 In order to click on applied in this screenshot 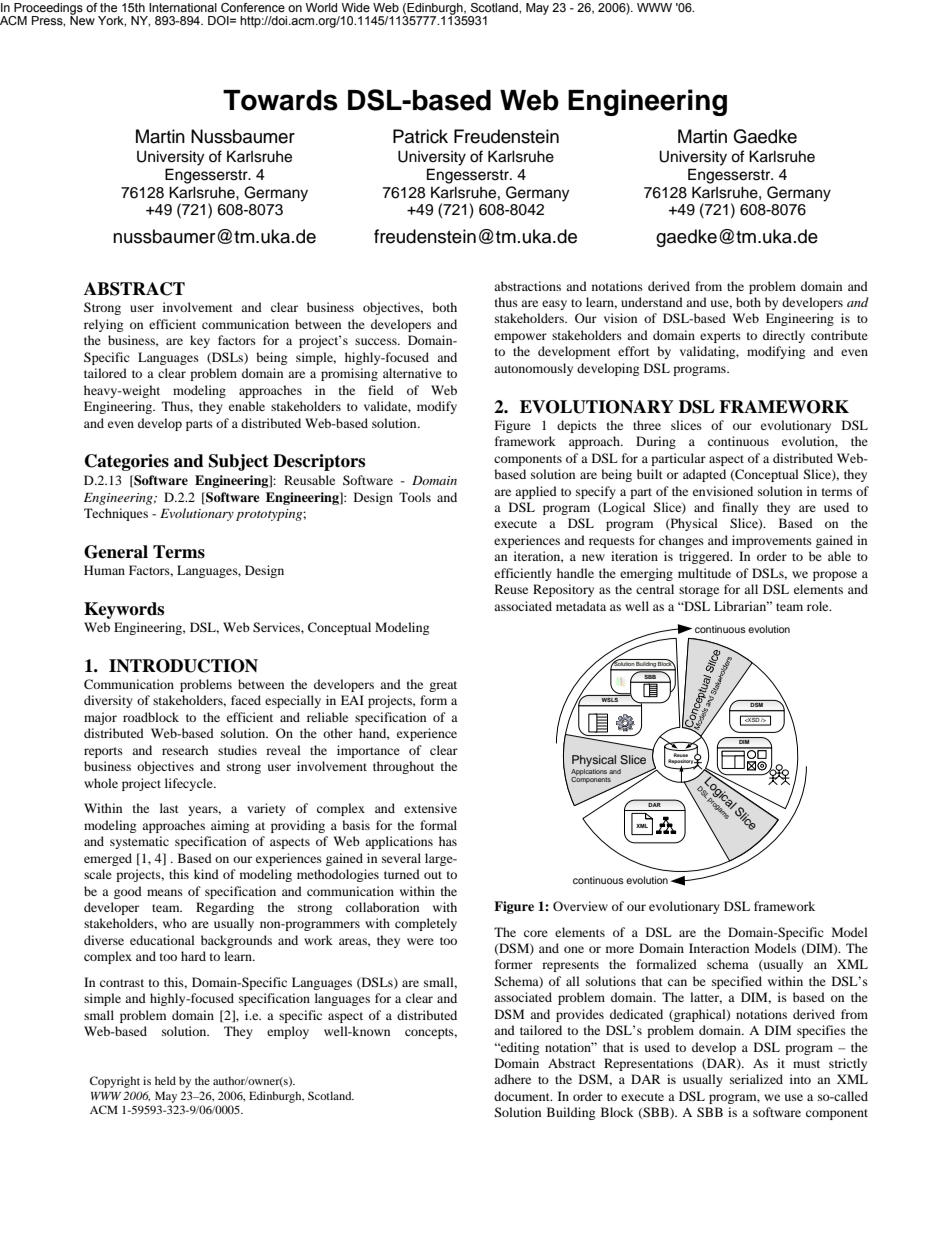, I will do `click(536, 492)`.
